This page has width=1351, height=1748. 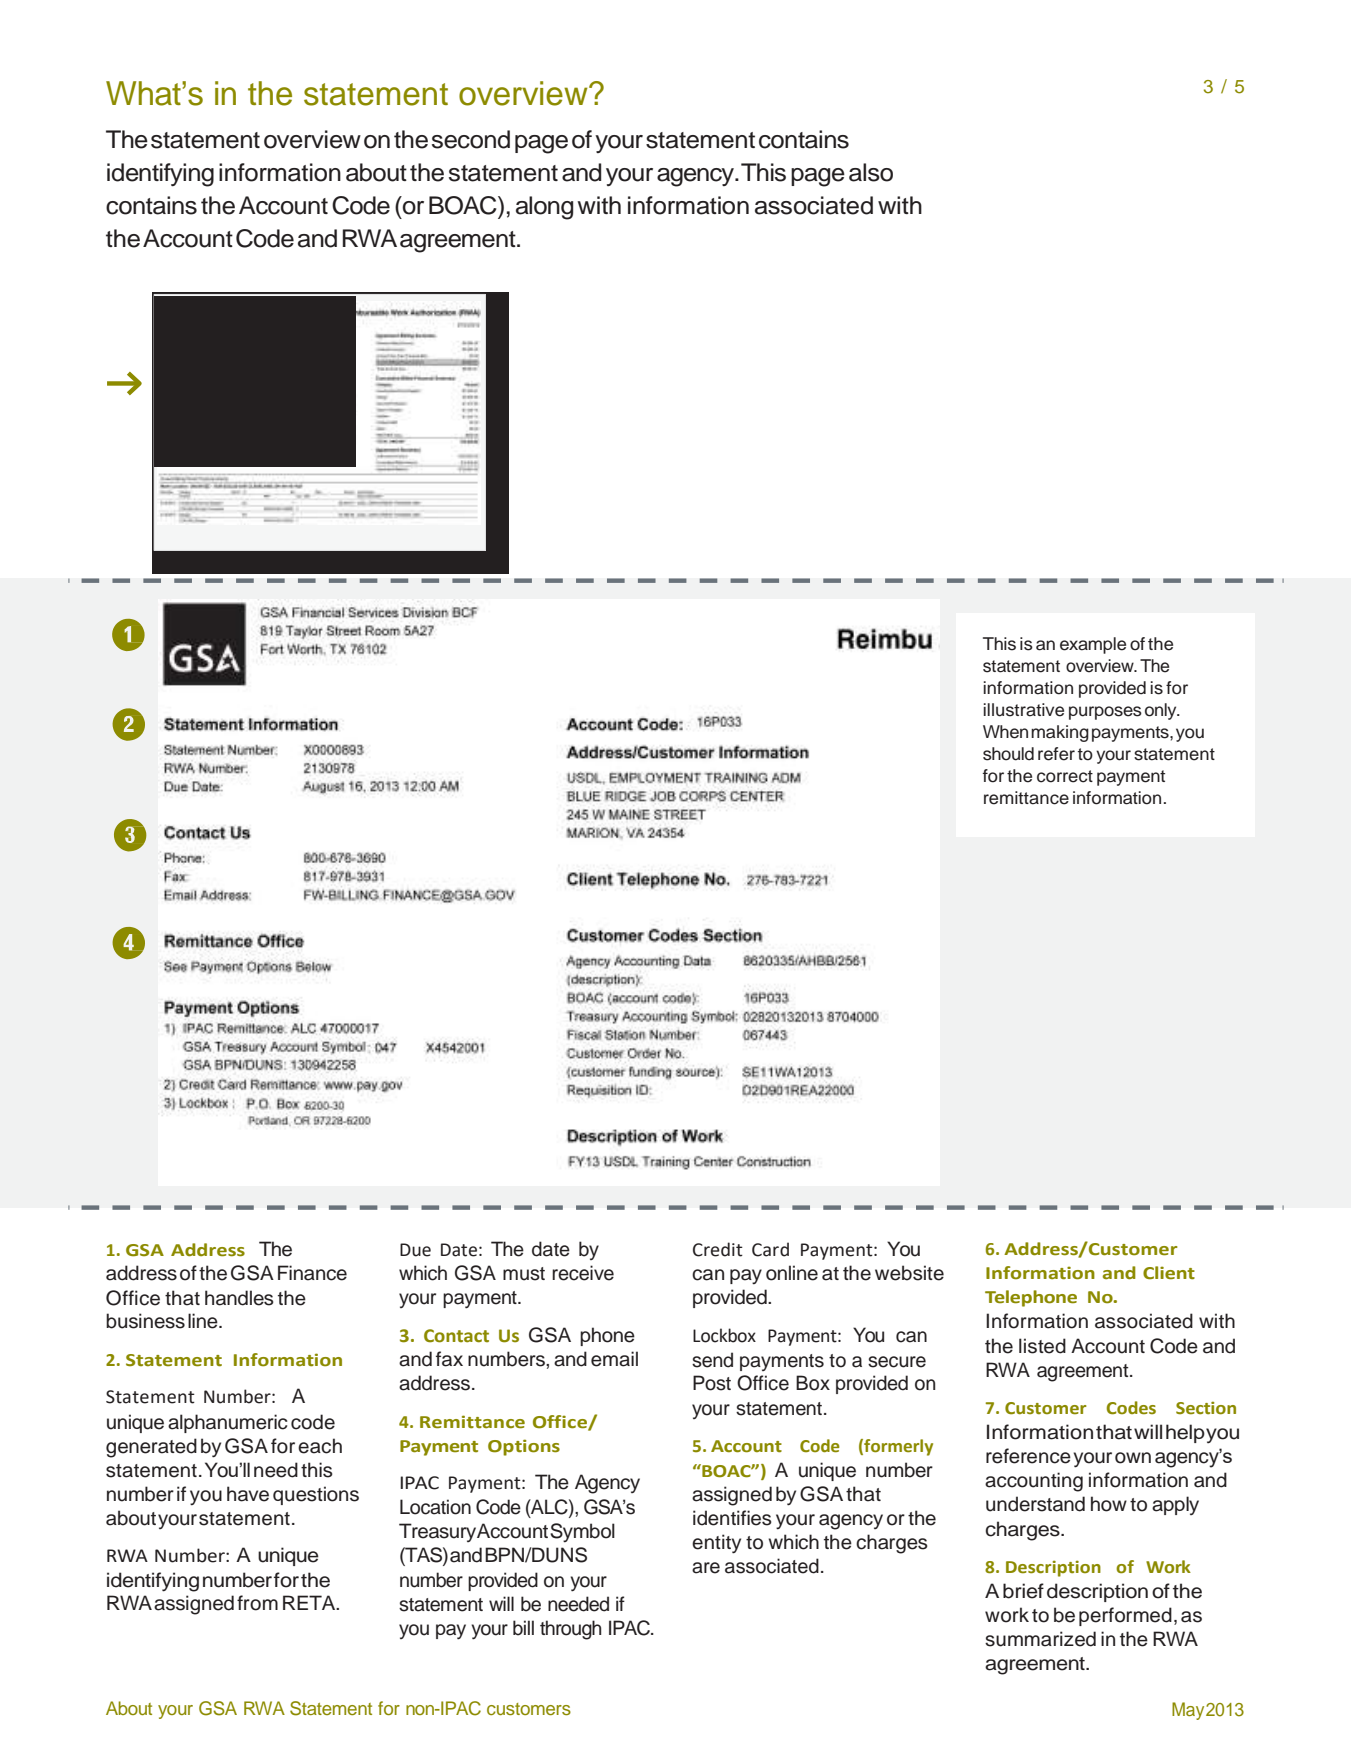 What do you see at coordinates (718, 1249) in the page?
I see `Credit` at bounding box center [718, 1249].
